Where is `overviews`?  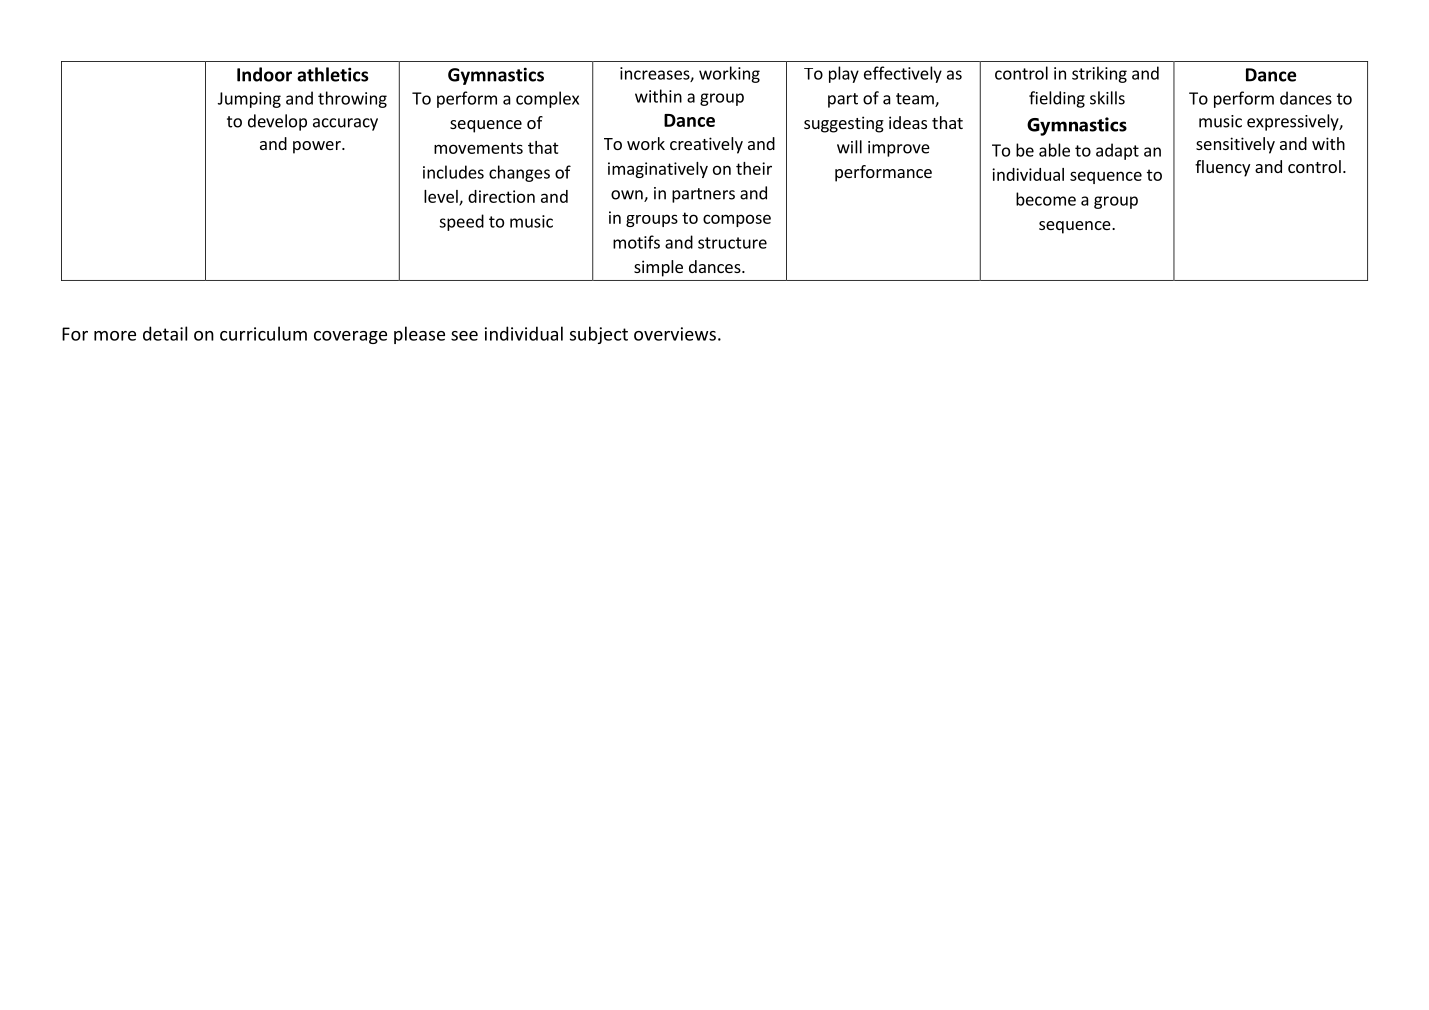 overviews is located at coordinates (675, 334).
